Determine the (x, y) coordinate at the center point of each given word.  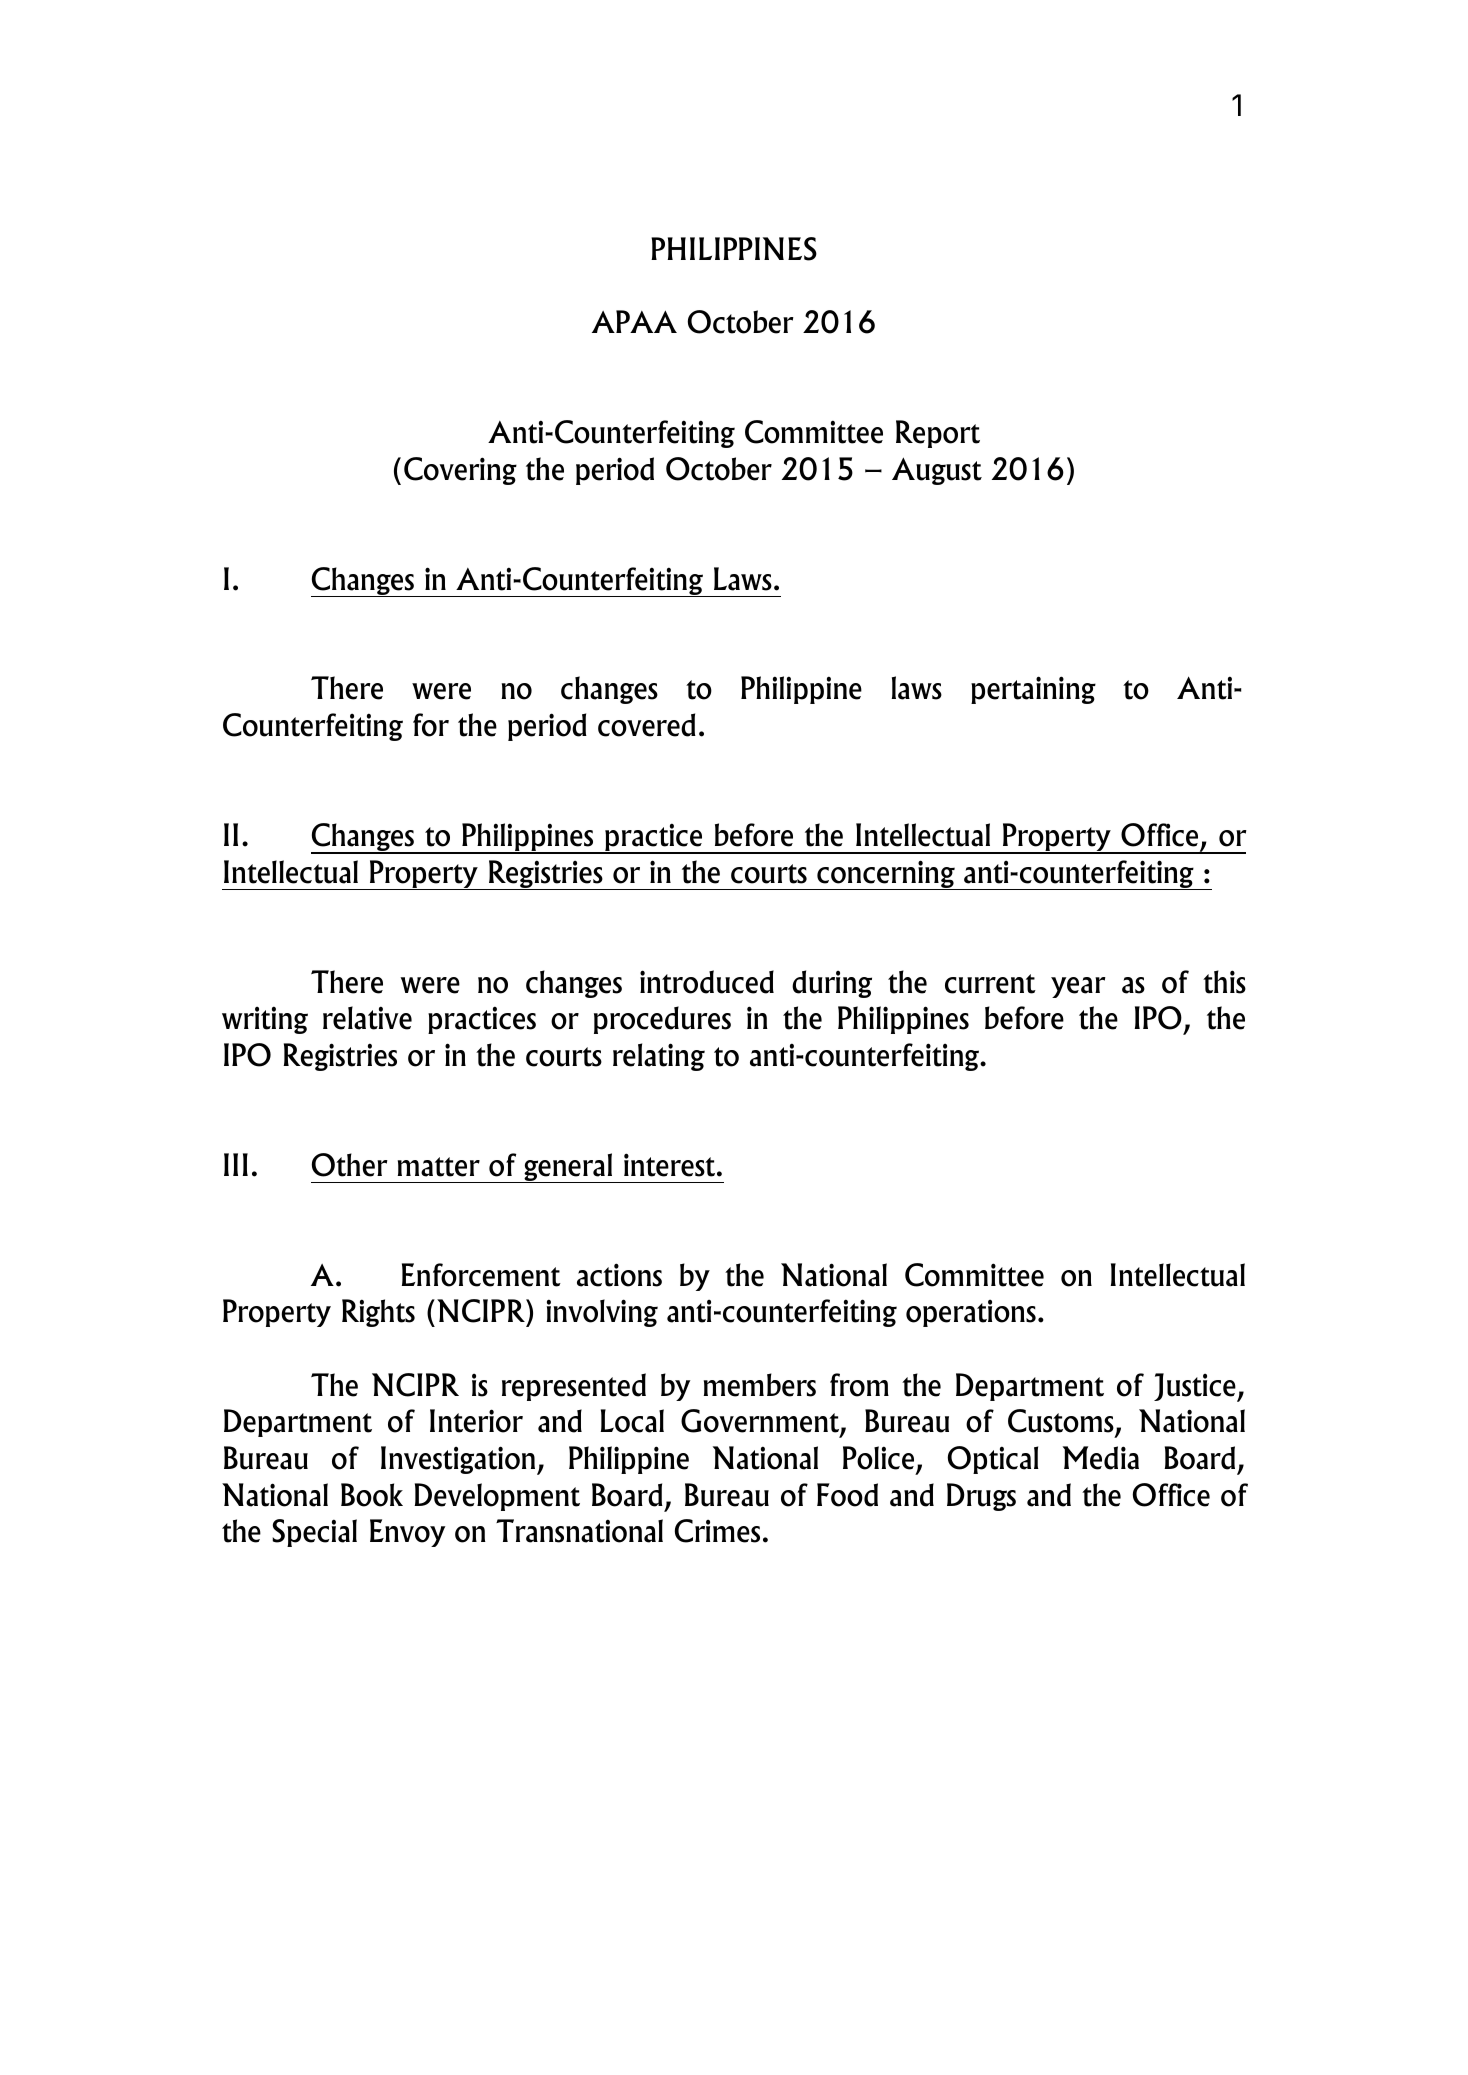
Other (350, 1165)
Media (1101, 1458)
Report (938, 434)
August (937, 471)
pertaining (1033, 690)
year (1078, 987)
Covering (460, 471)
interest (671, 1165)
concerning (886, 875)
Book (372, 1495)
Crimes (717, 1531)
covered (647, 725)
